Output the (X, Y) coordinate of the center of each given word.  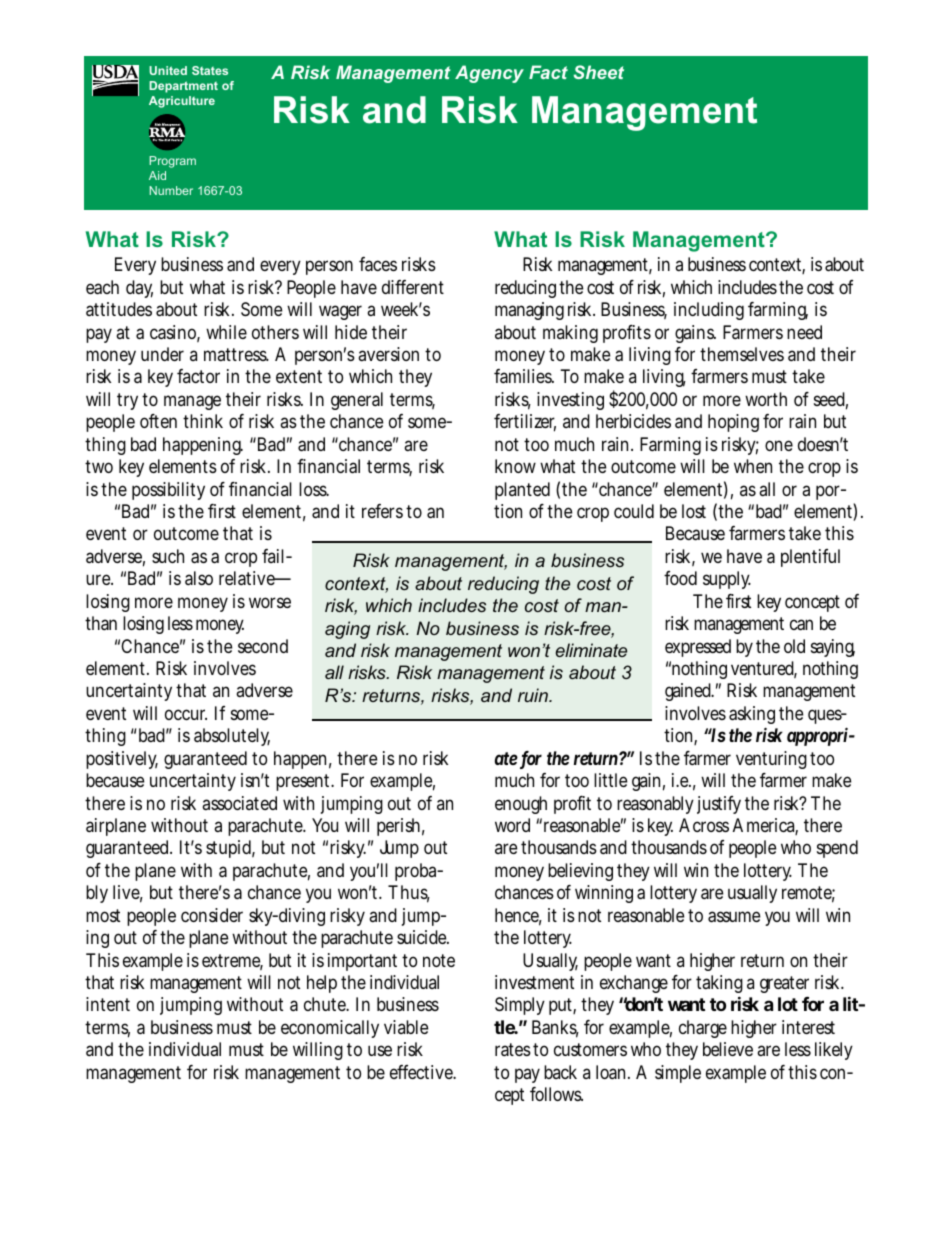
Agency (489, 74)
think (203, 421)
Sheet (598, 72)
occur (186, 714)
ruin (534, 695)
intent (108, 1004)
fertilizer (525, 423)
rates (513, 1049)
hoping (733, 423)
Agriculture (182, 102)
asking (752, 717)
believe (728, 1049)
